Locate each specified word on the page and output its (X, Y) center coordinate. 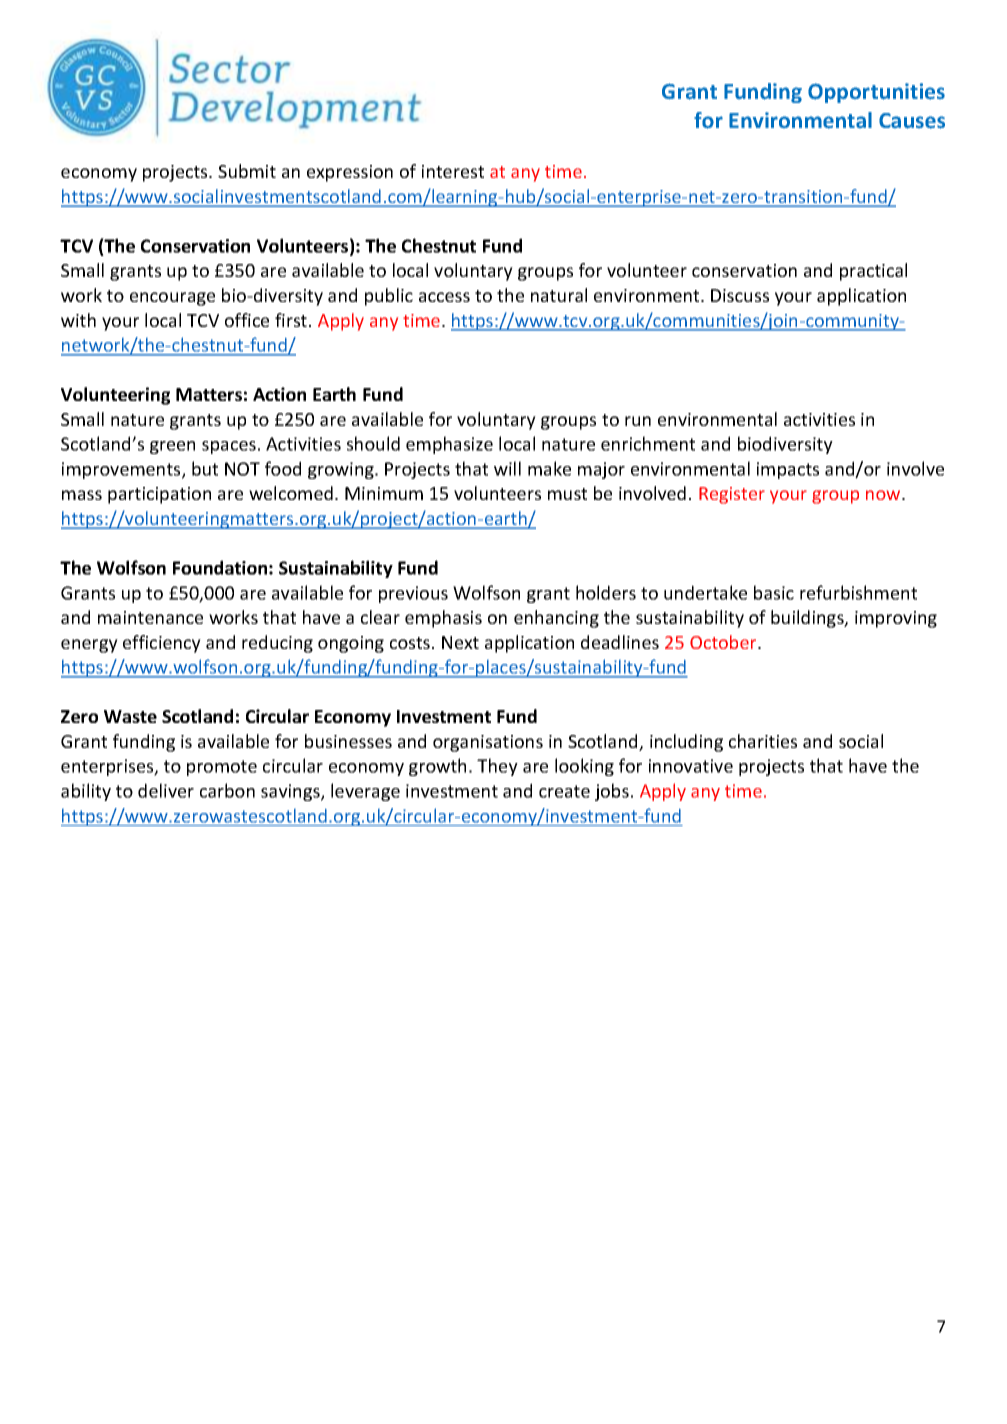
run (638, 421)
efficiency (162, 644)
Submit (247, 171)
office (247, 320)
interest (453, 171)
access (444, 297)
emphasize (449, 445)
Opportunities (876, 93)
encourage (172, 299)
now (884, 495)
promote (222, 768)
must (567, 494)
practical (873, 272)
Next (460, 642)
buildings (808, 619)
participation (159, 495)
